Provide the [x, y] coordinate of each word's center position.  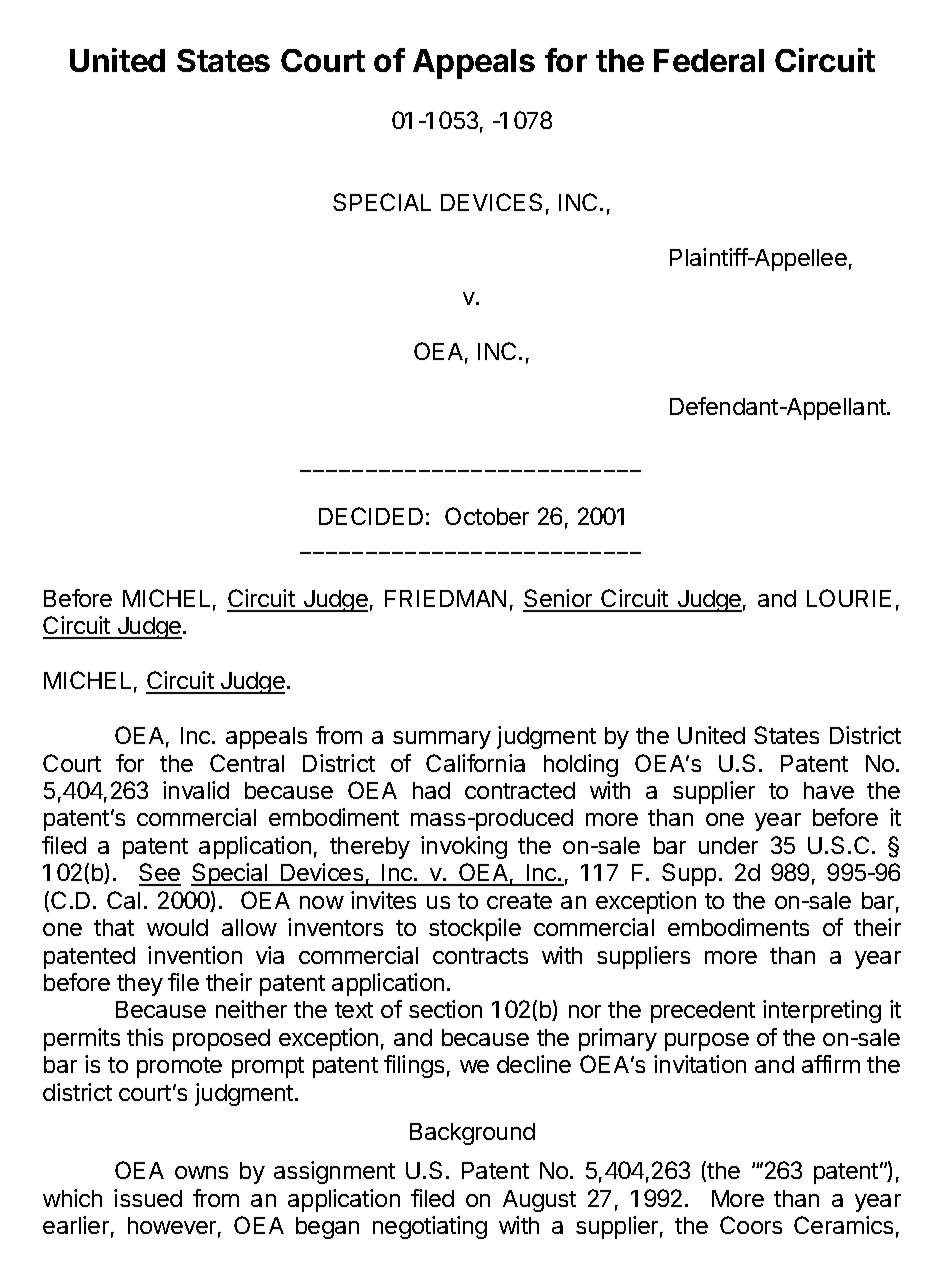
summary [442, 740]
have [829, 790]
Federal [709, 60]
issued [148, 1198]
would [177, 927]
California [475, 763]
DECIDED [371, 516]
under [728, 845]
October [487, 516]
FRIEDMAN [445, 598]
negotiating [430, 1227]
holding [581, 765]
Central [247, 763]
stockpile [475, 929]
